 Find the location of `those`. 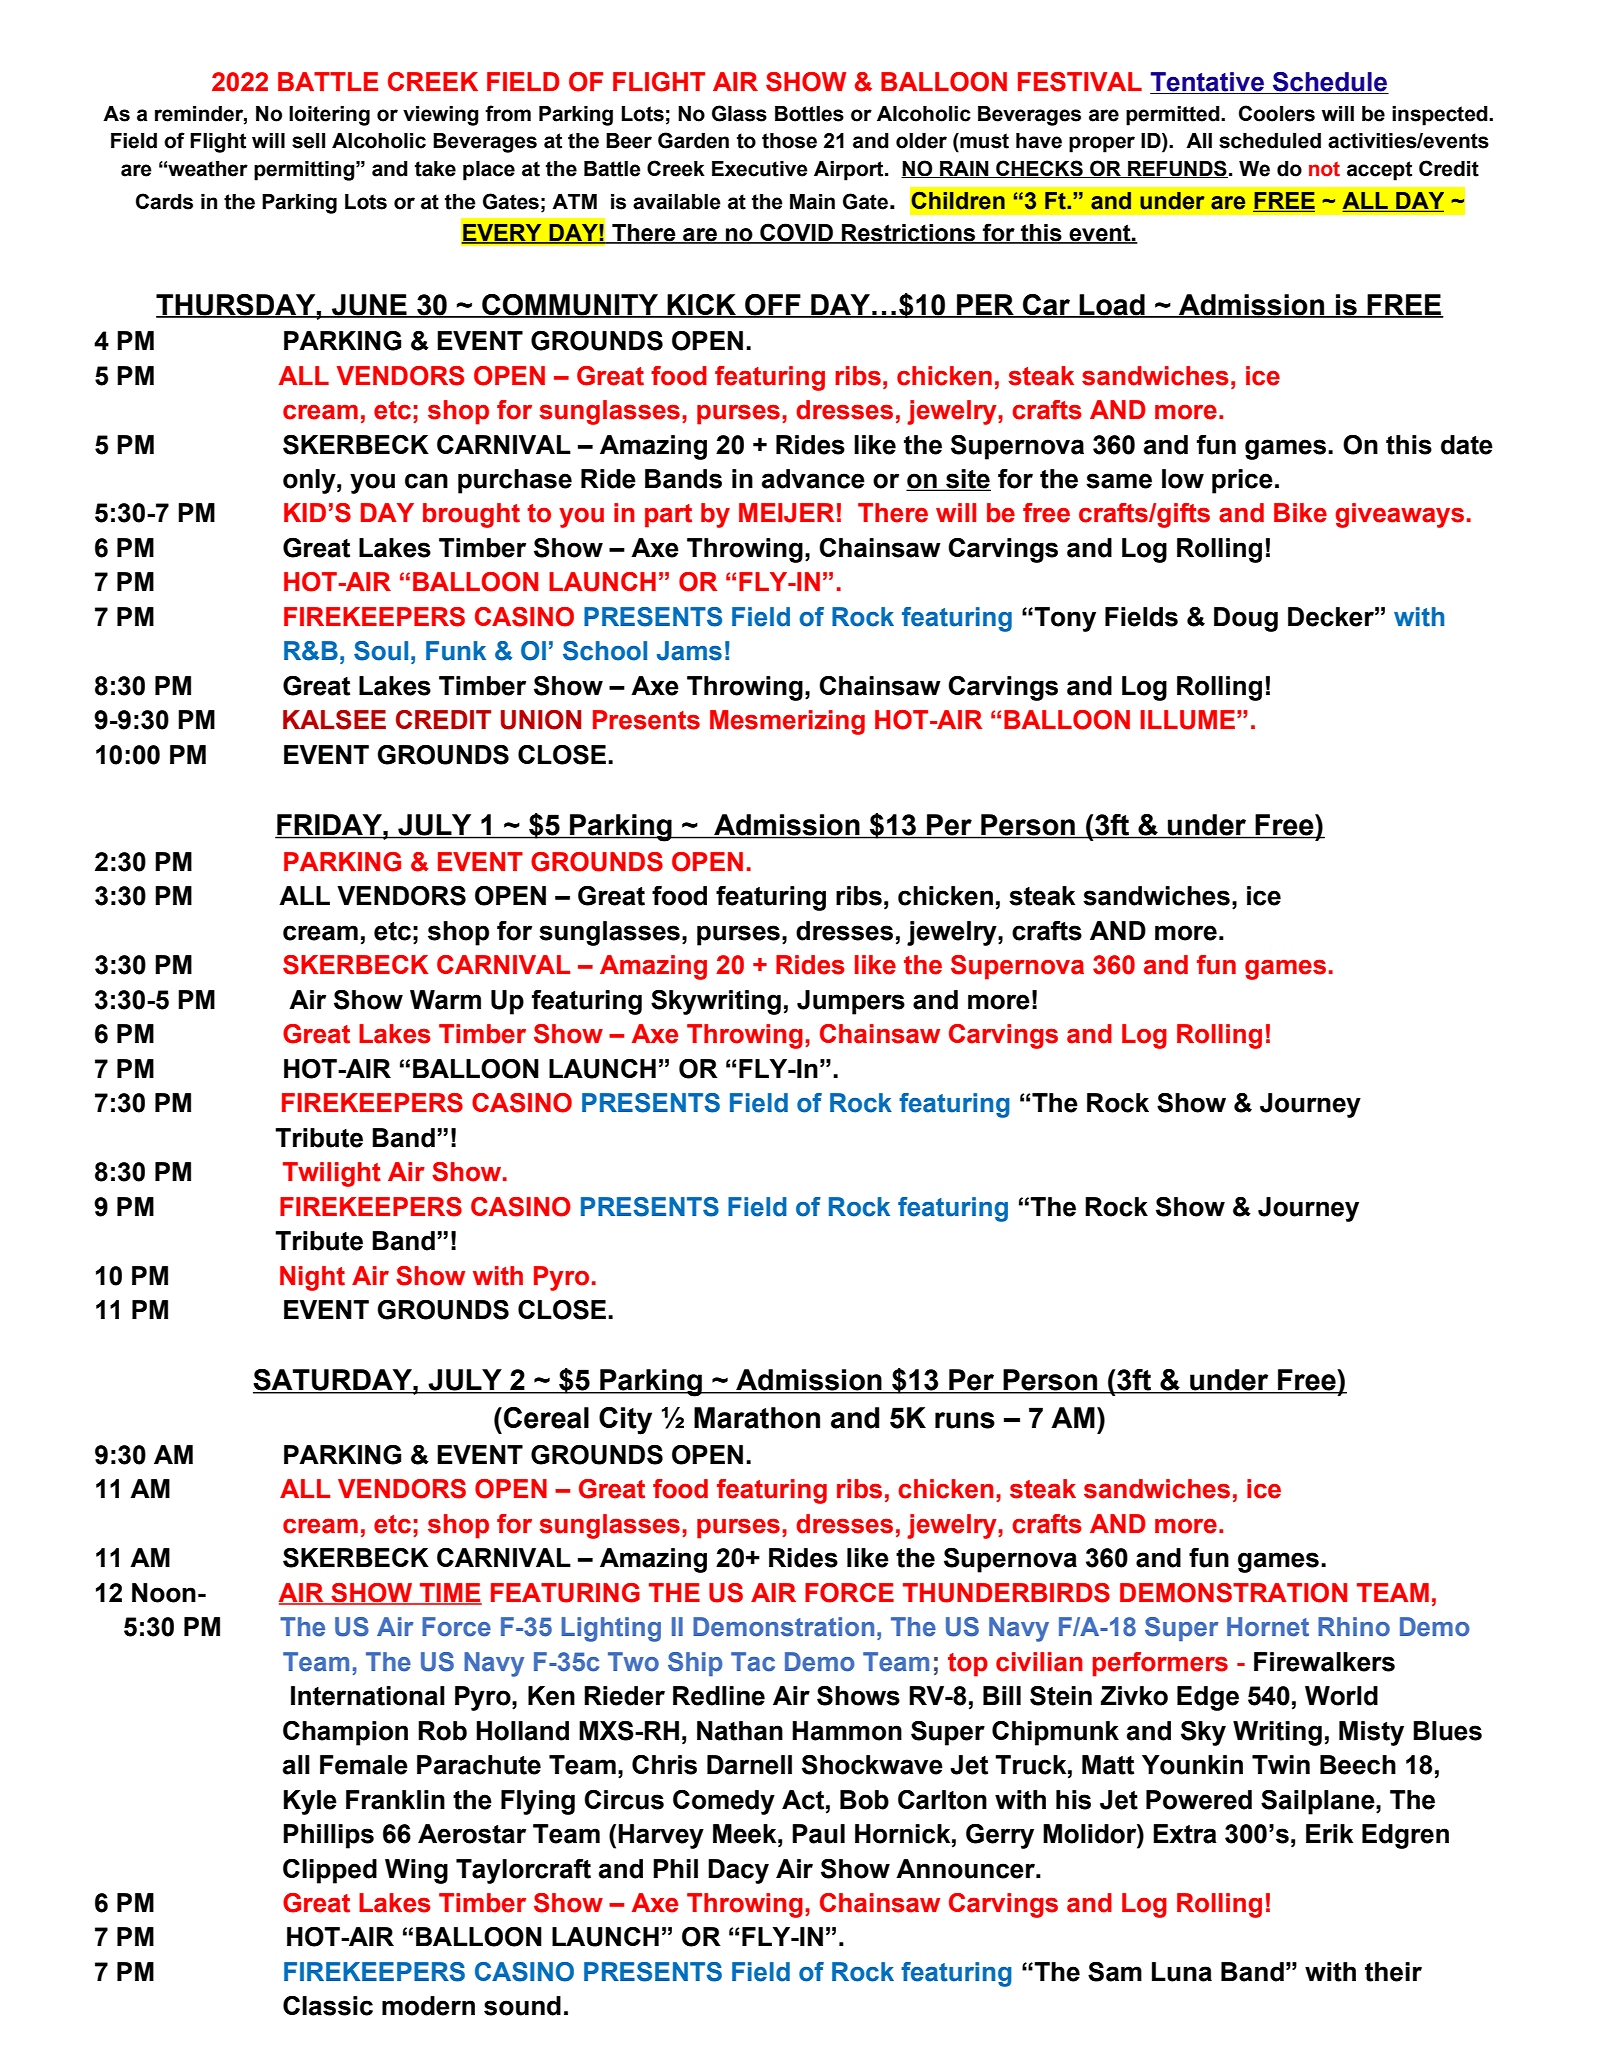

those is located at coordinates (789, 141).
